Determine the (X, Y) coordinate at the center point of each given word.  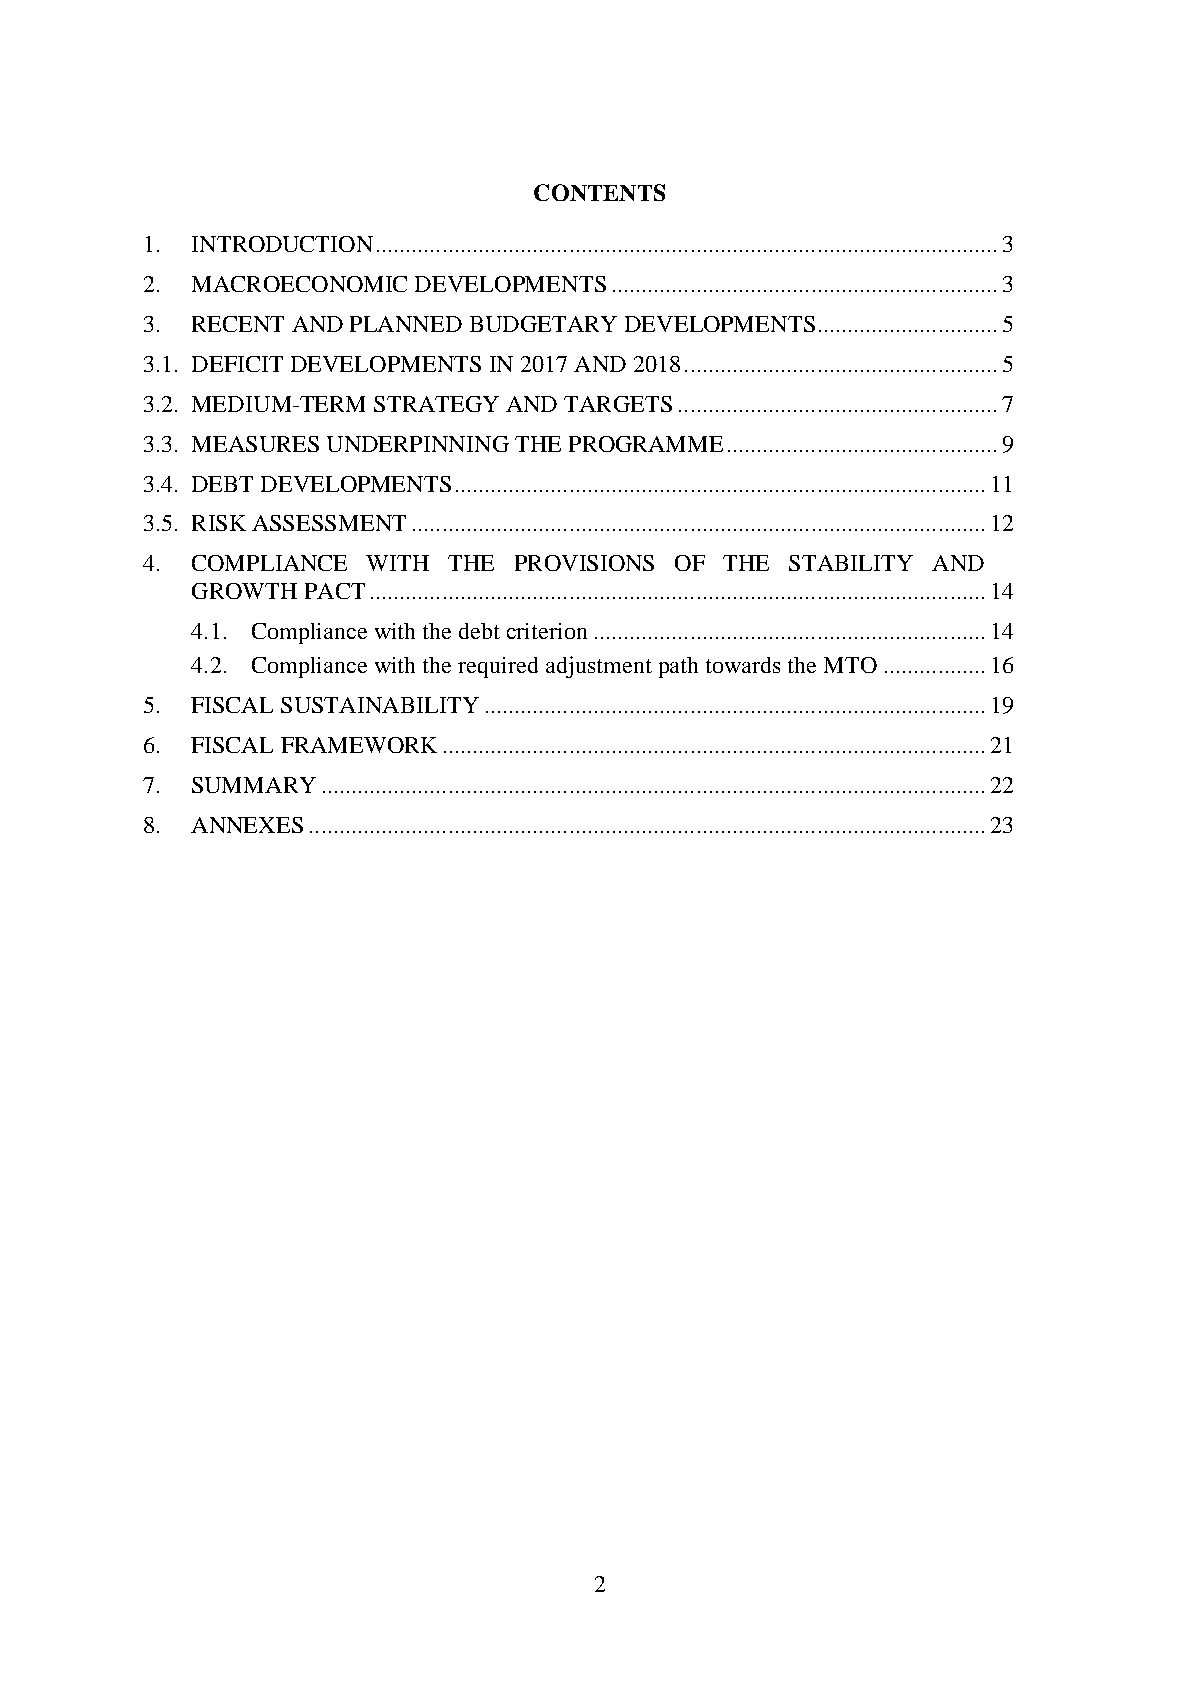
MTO (850, 665)
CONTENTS (599, 192)
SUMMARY (254, 785)
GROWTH (244, 591)
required (498, 667)
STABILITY (851, 563)
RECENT (238, 324)
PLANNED (406, 324)
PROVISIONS (584, 563)
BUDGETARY (543, 324)
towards (743, 665)
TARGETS (618, 404)
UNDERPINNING (418, 444)
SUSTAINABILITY (380, 705)
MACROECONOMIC (299, 284)
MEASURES (255, 444)
